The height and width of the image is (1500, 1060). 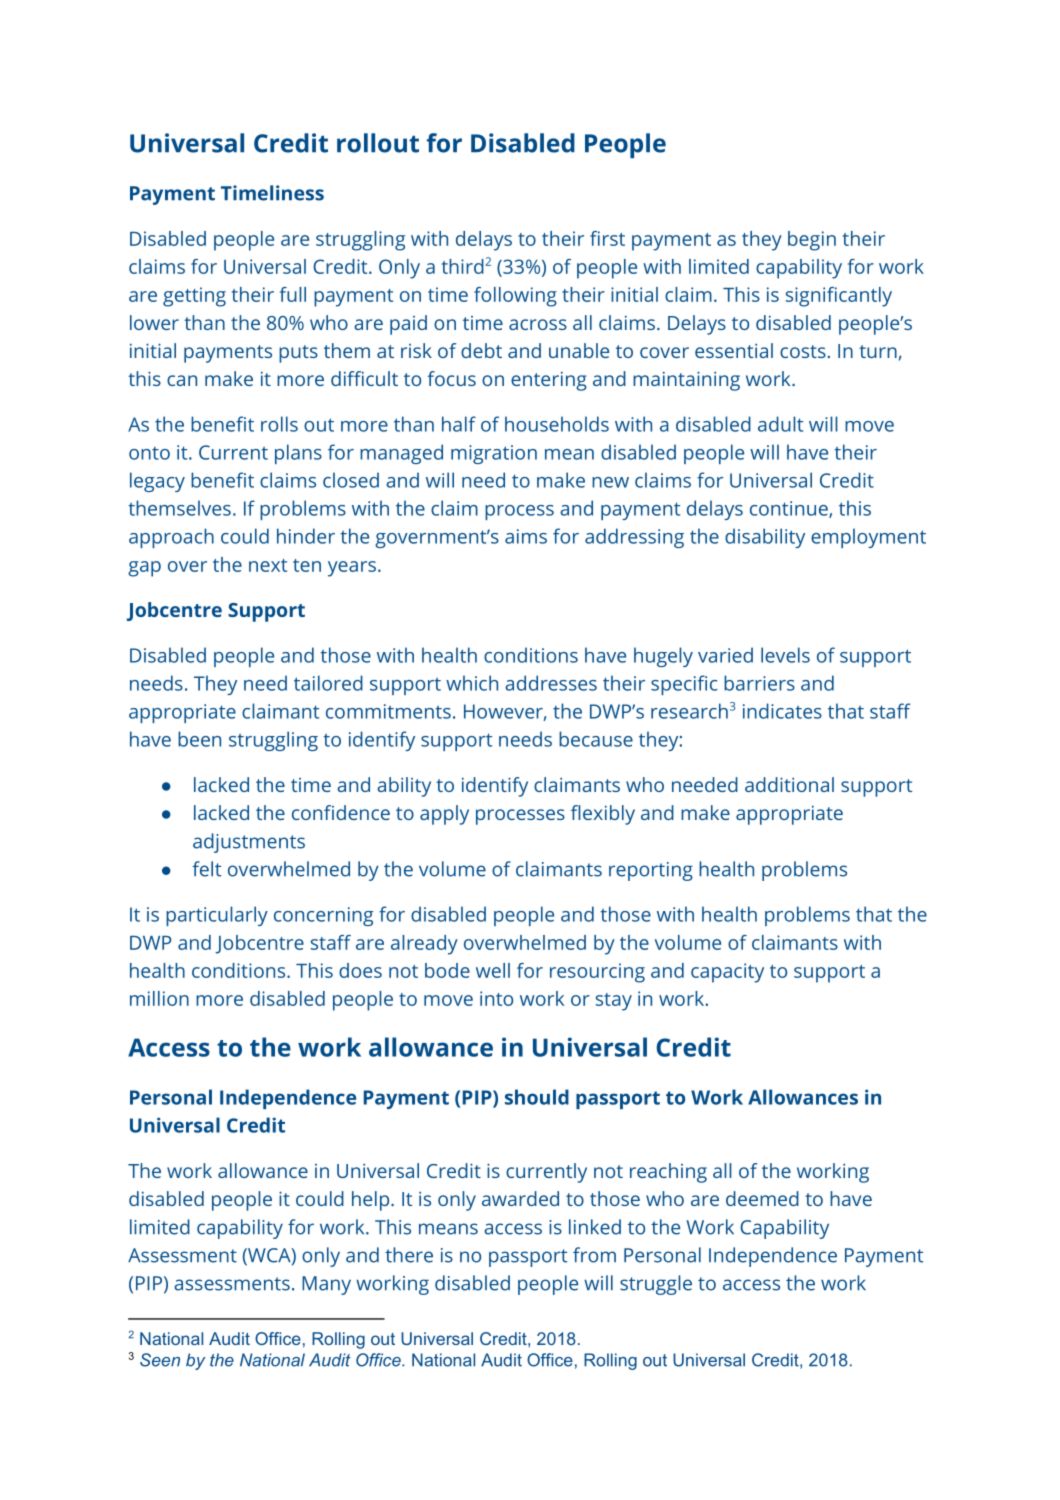 I want to click on struggle, so click(x=656, y=1285).
